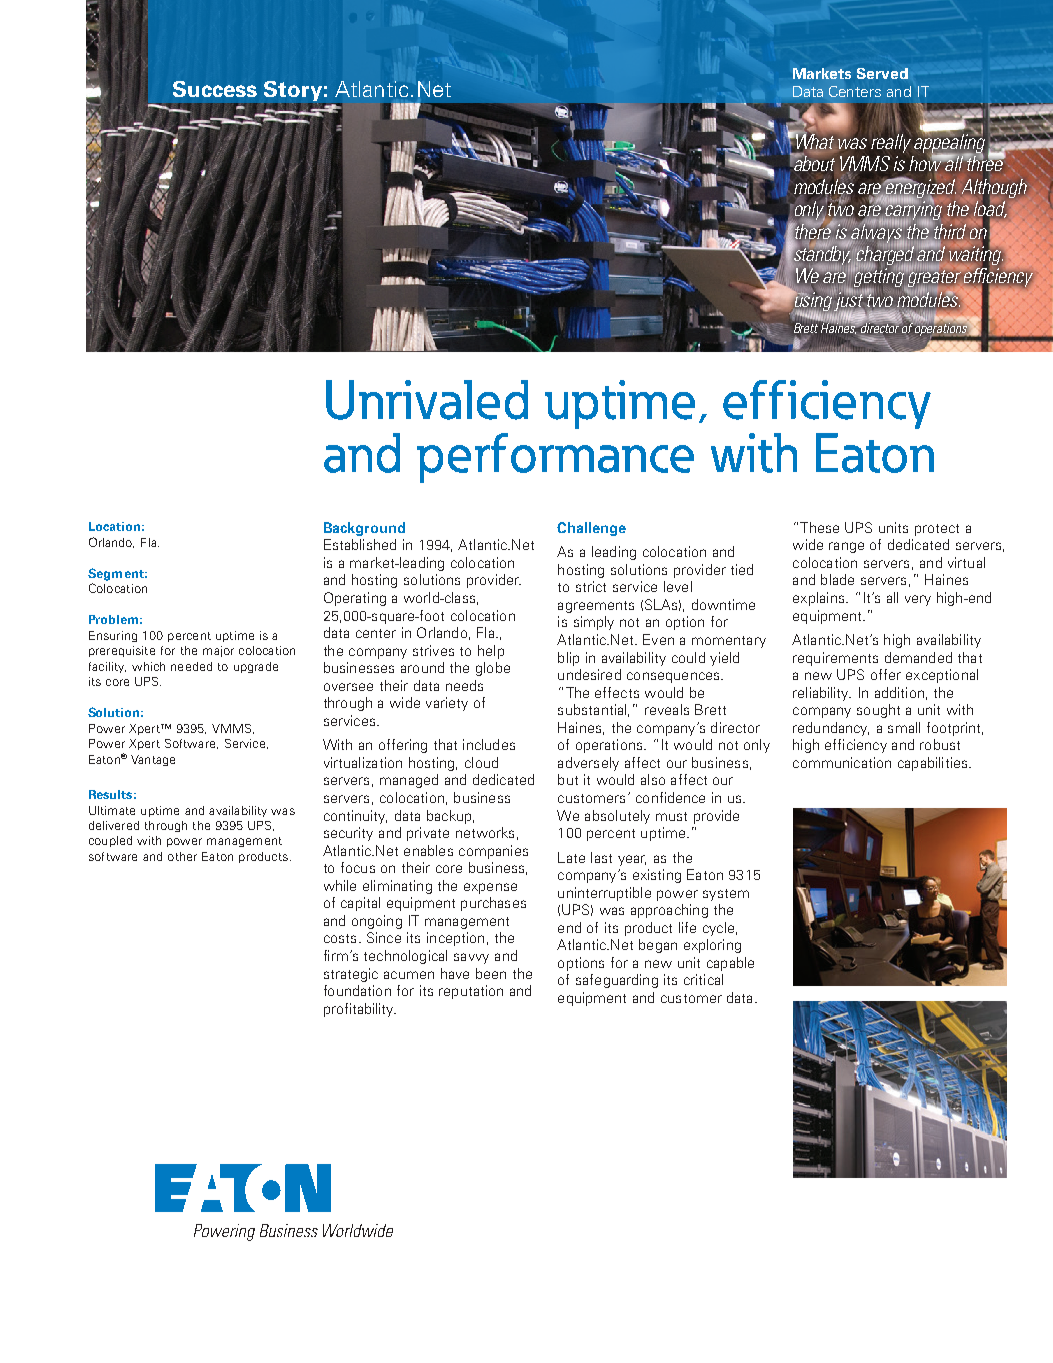 This image has width=1053, height=1363. What do you see at coordinates (882, 73) in the image?
I see `Served` at bounding box center [882, 73].
